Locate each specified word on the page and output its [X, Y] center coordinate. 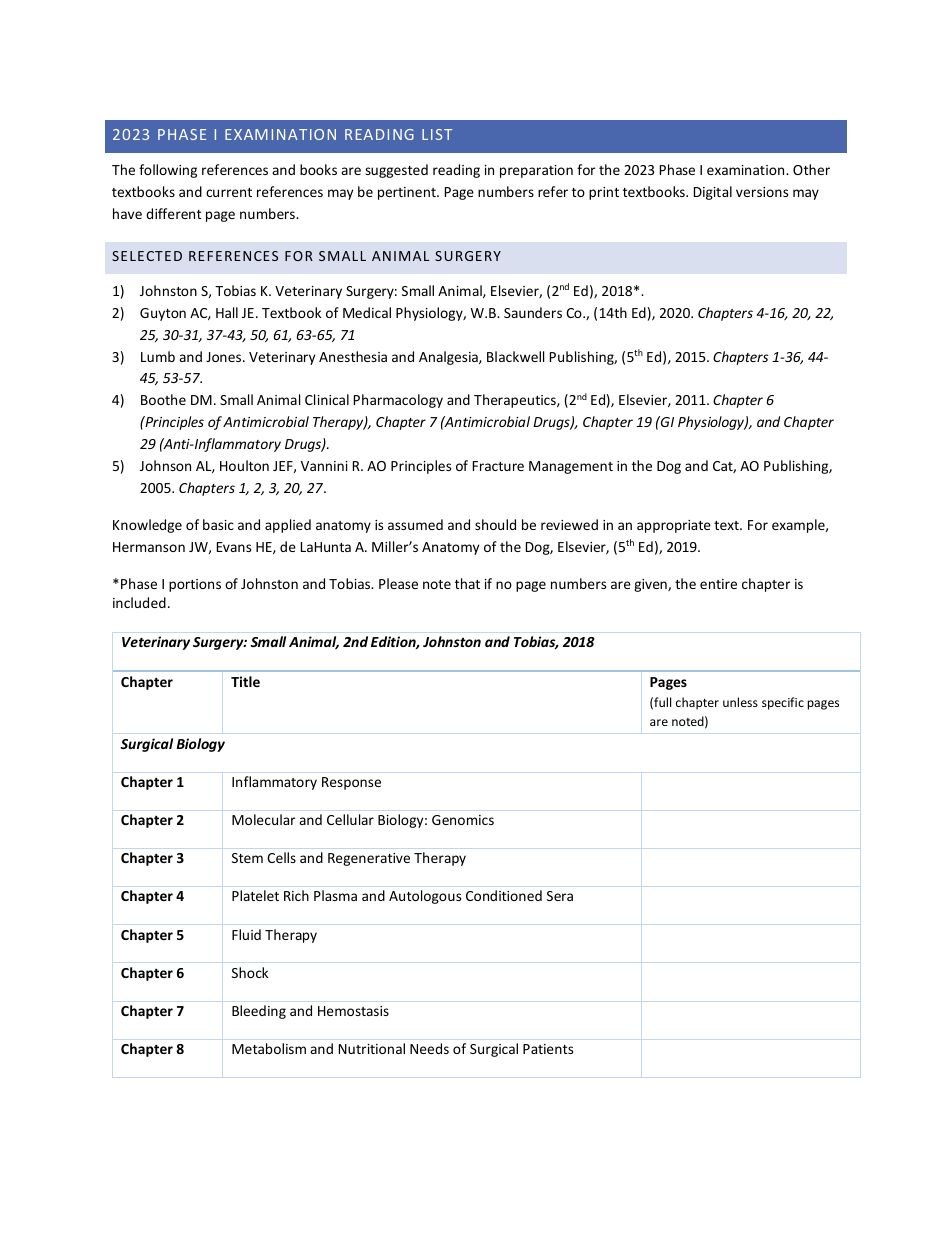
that [467, 583]
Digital [713, 193]
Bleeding [259, 1012]
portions [195, 585]
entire [718, 584]
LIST [437, 134]
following [168, 171]
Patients [548, 1049]
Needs [429, 1048]
